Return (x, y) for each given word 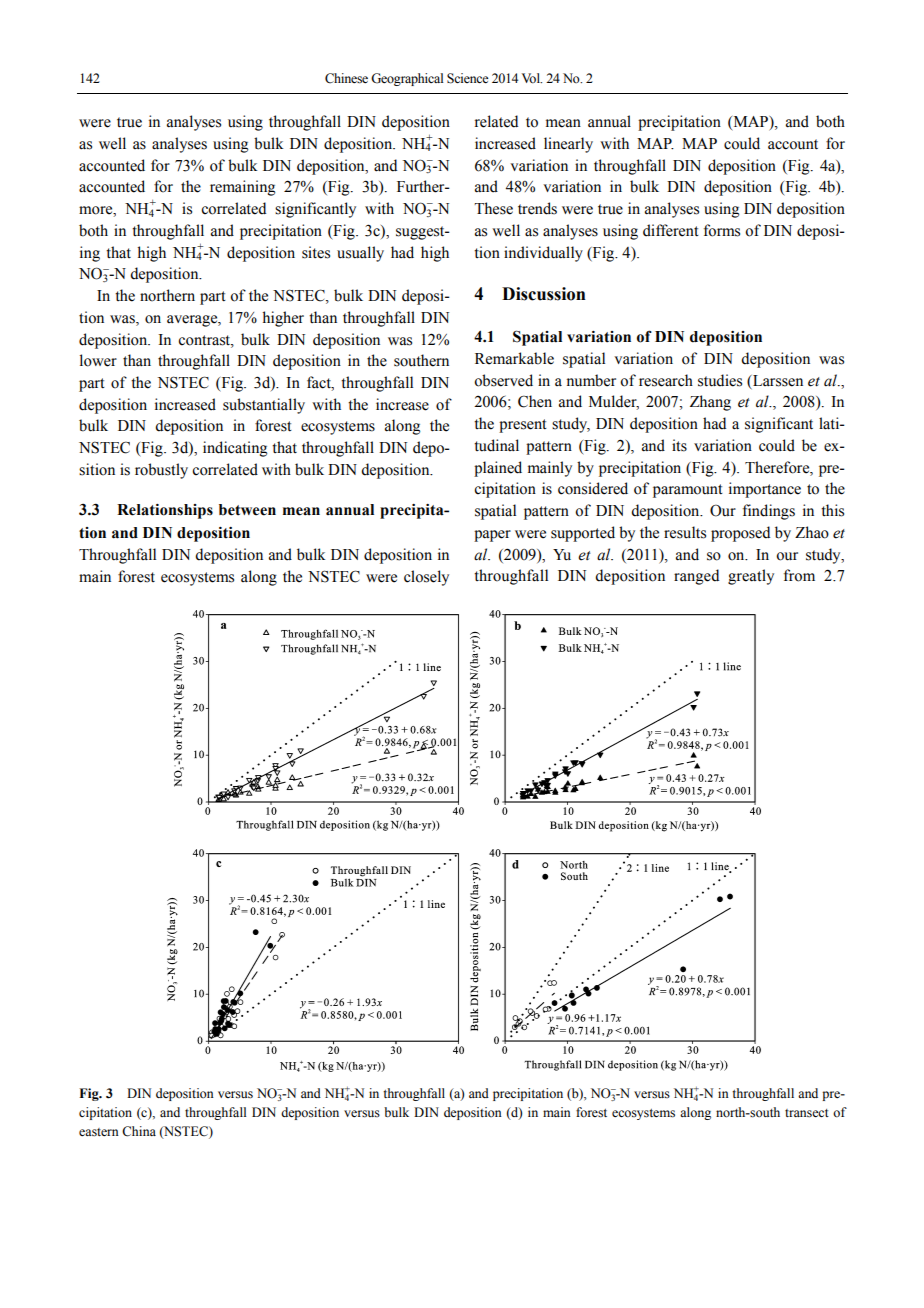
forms (722, 230)
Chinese (346, 78)
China (139, 1131)
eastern (99, 1132)
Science (468, 78)
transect (807, 1113)
